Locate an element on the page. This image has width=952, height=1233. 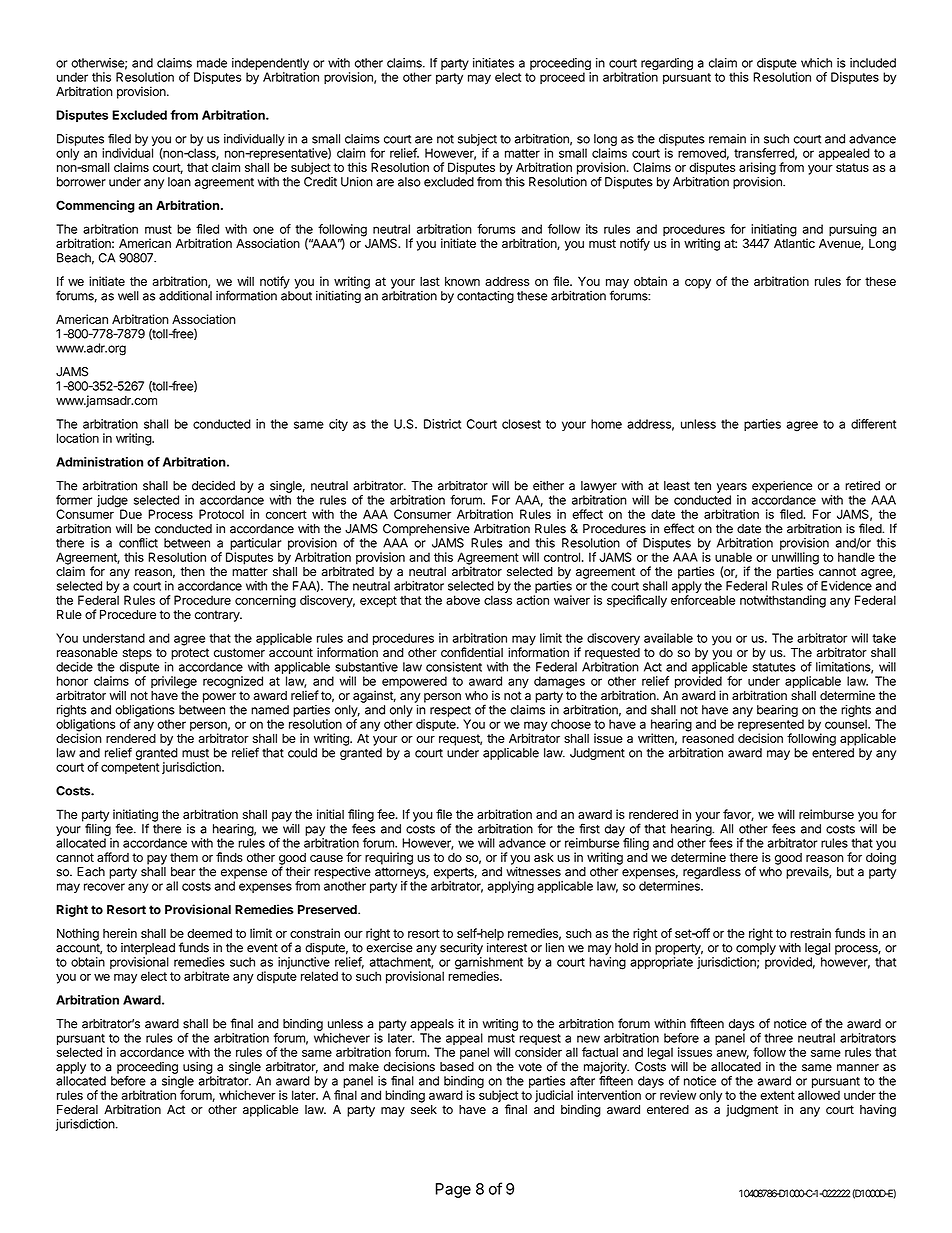
using is located at coordinates (198, 1068).
